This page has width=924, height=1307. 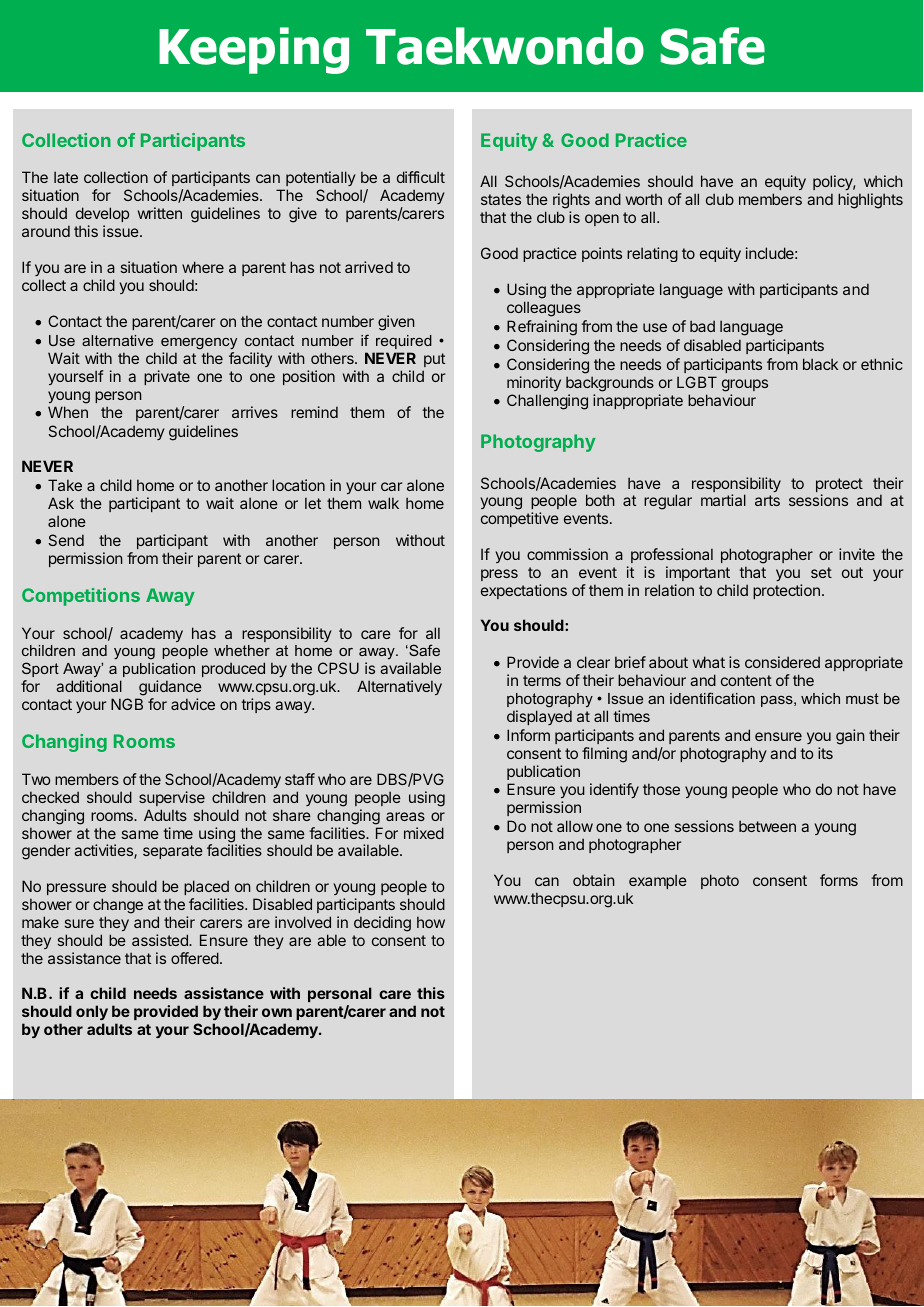 I want to click on highlights, so click(x=870, y=201).
